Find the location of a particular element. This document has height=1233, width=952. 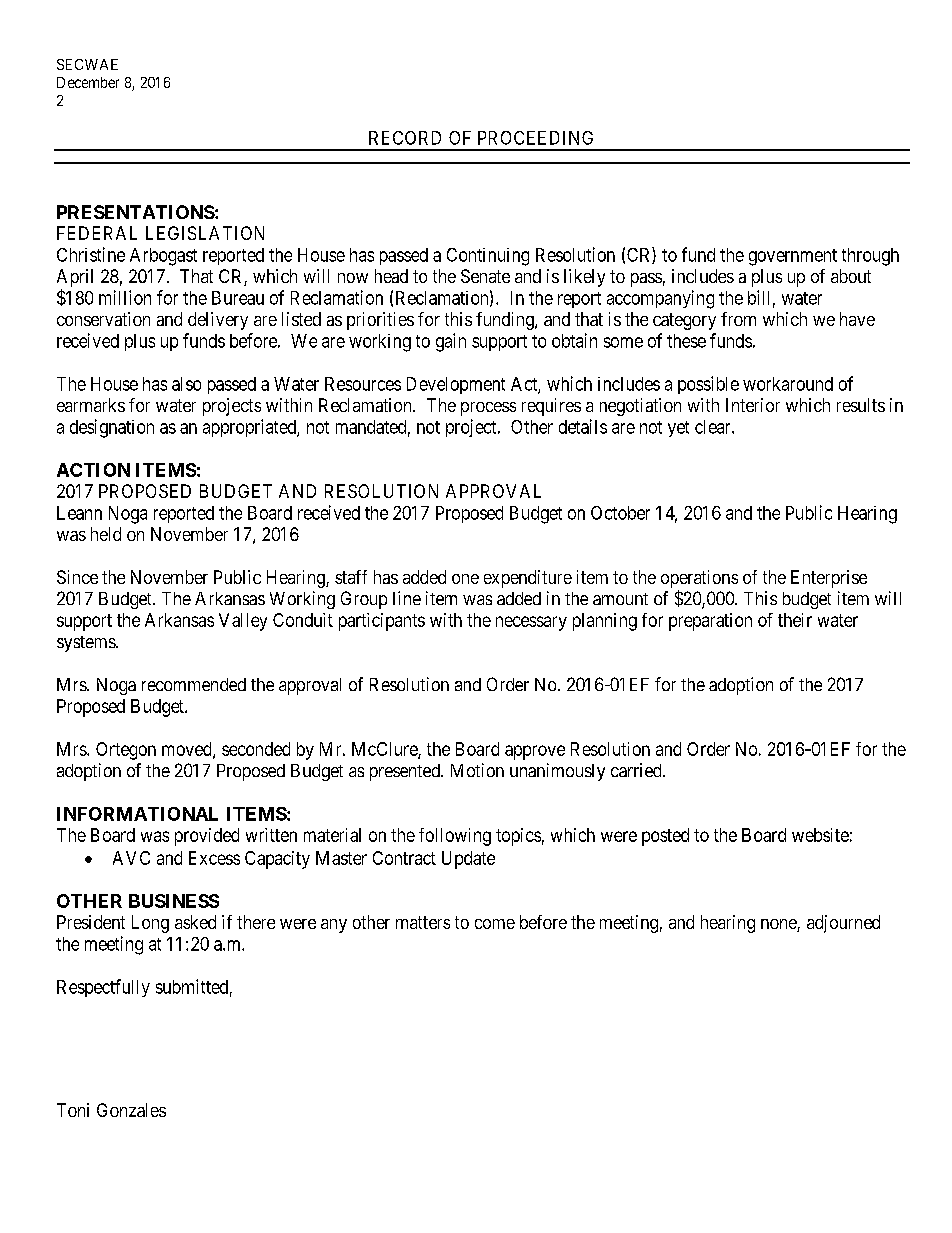

their is located at coordinates (795, 620).
